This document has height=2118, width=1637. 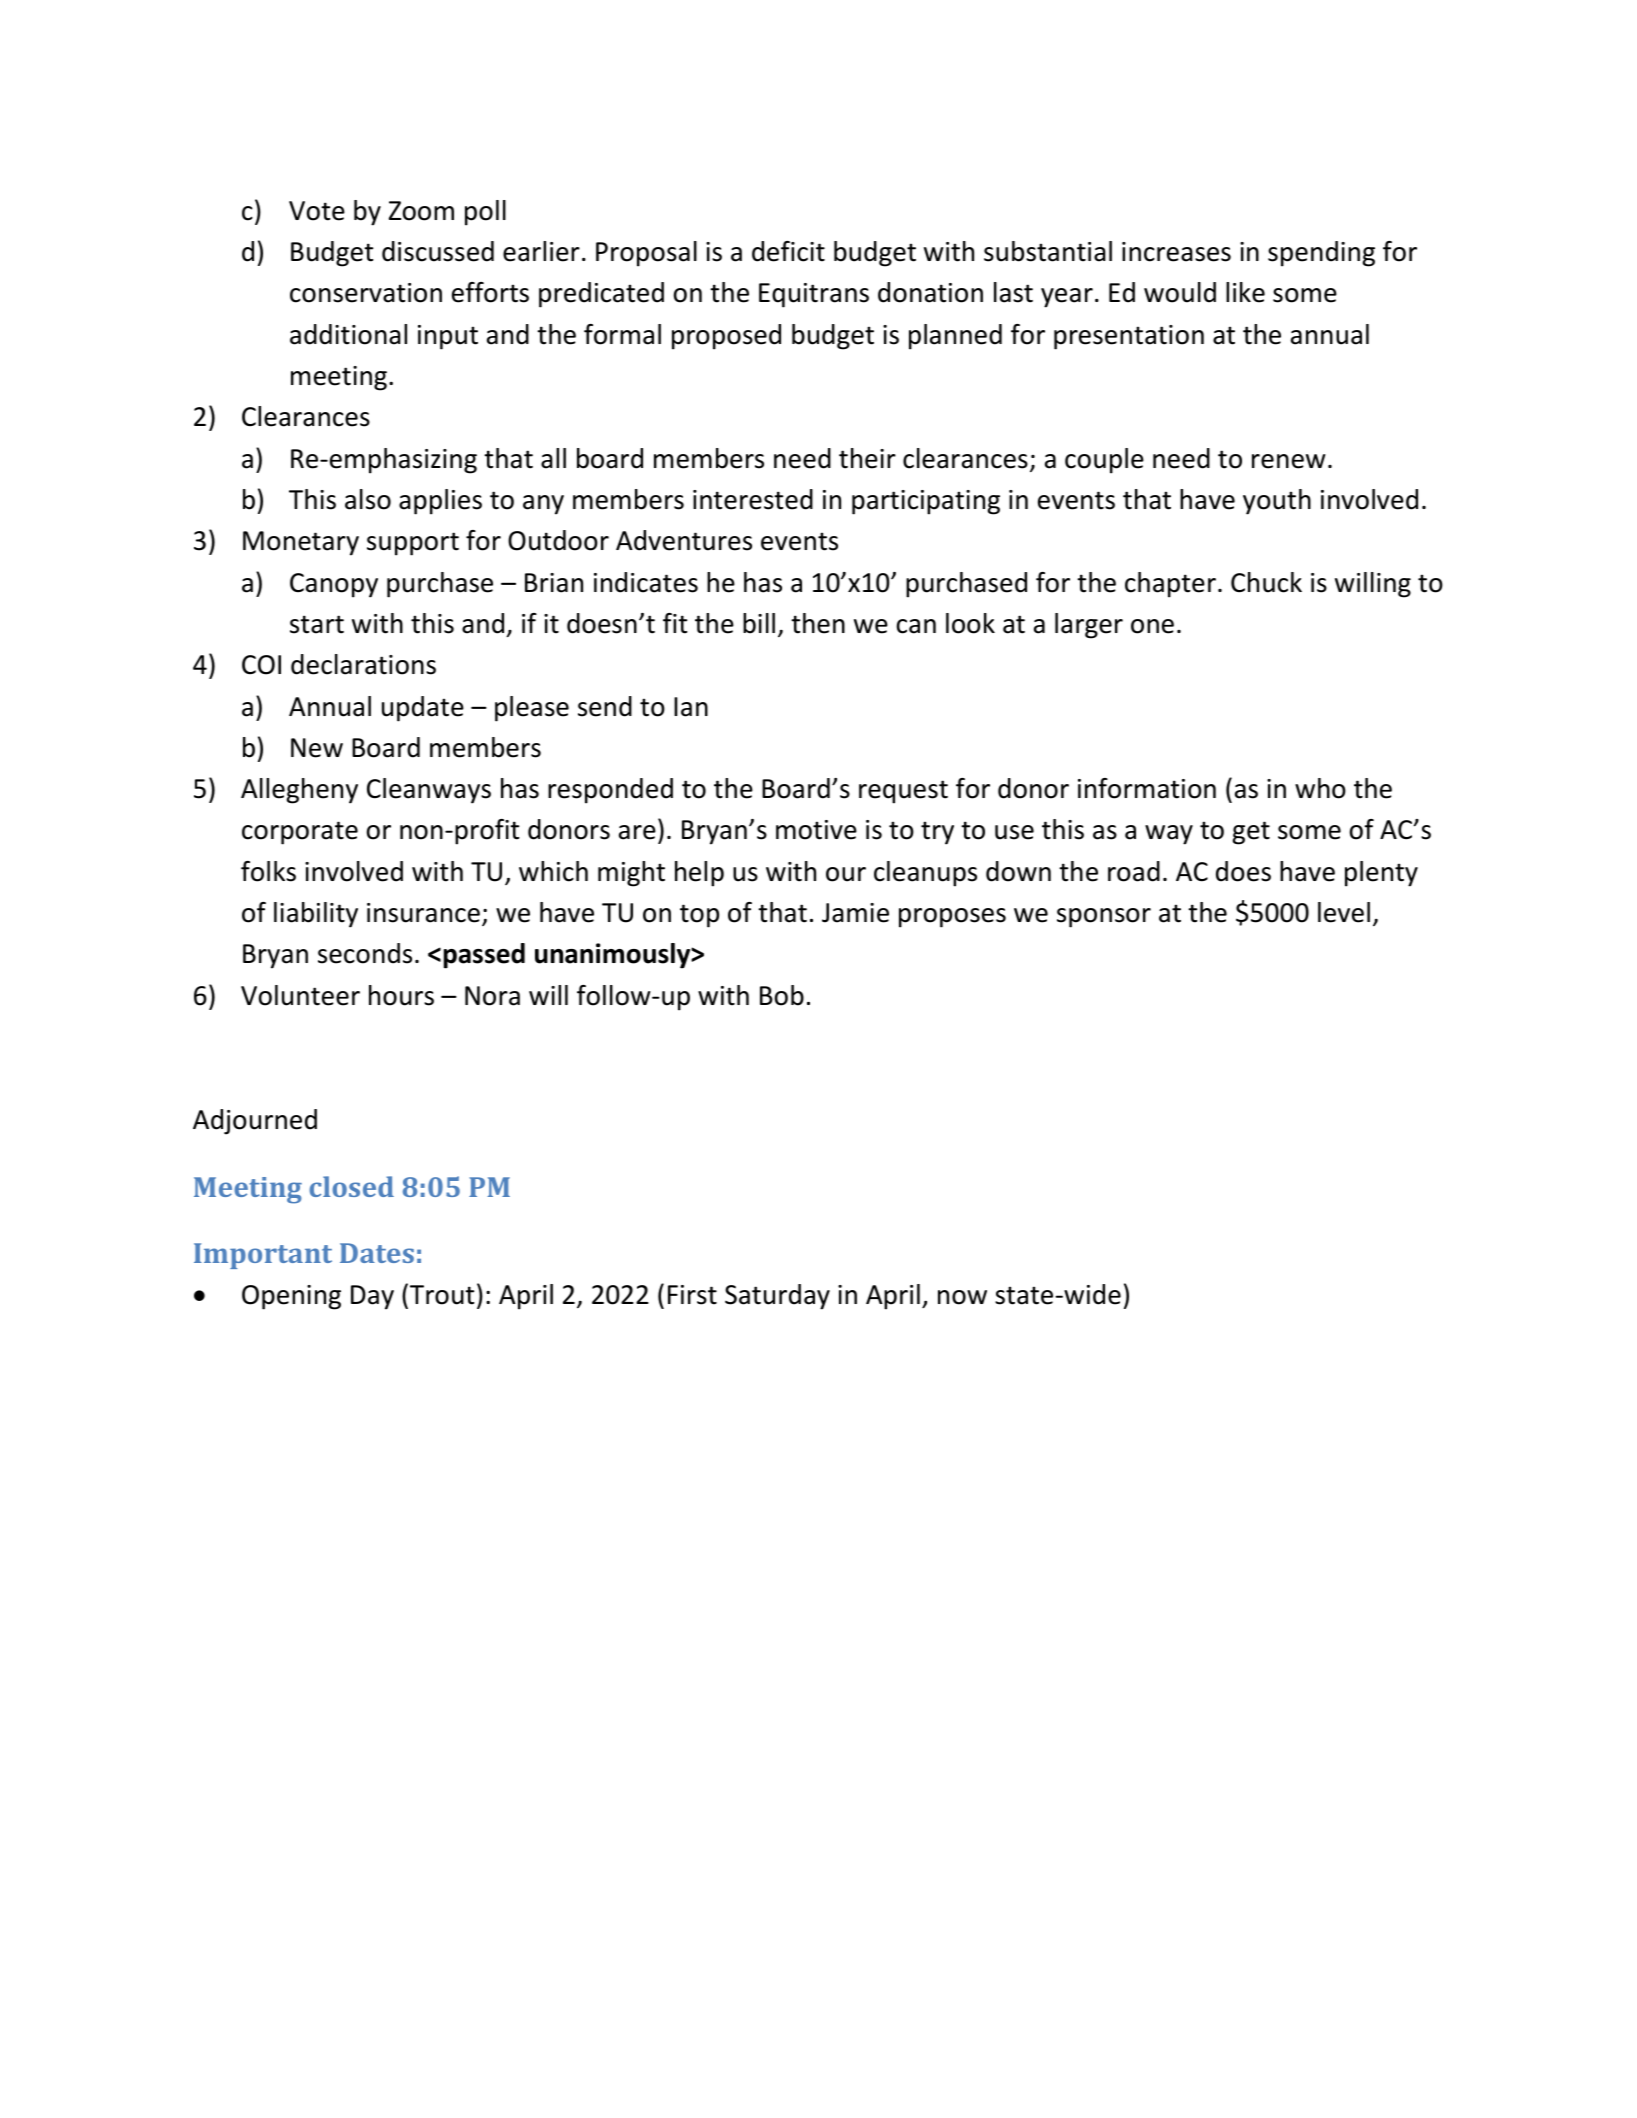 I want to click on request, so click(x=903, y=792).
